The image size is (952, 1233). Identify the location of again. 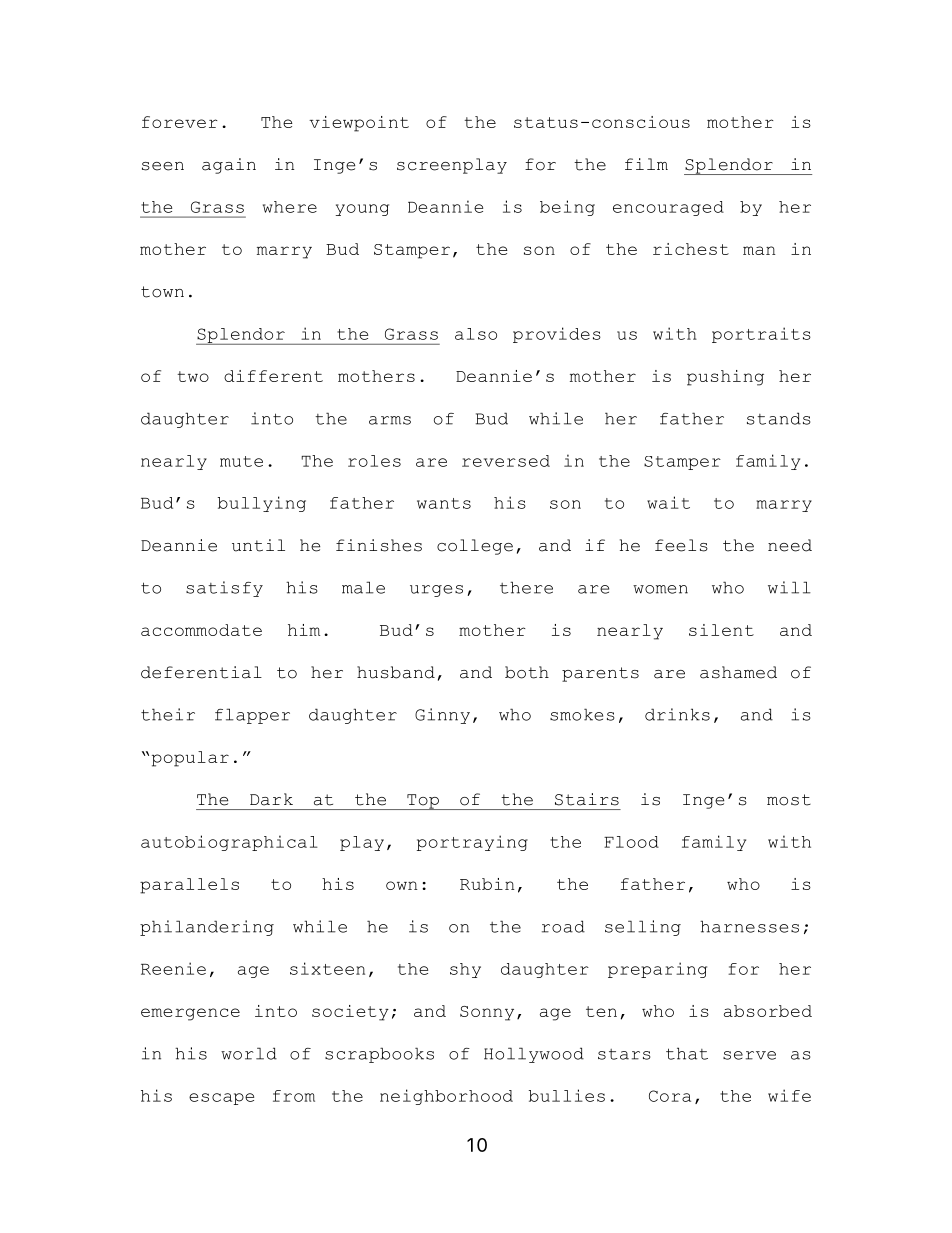
(229, 166).
